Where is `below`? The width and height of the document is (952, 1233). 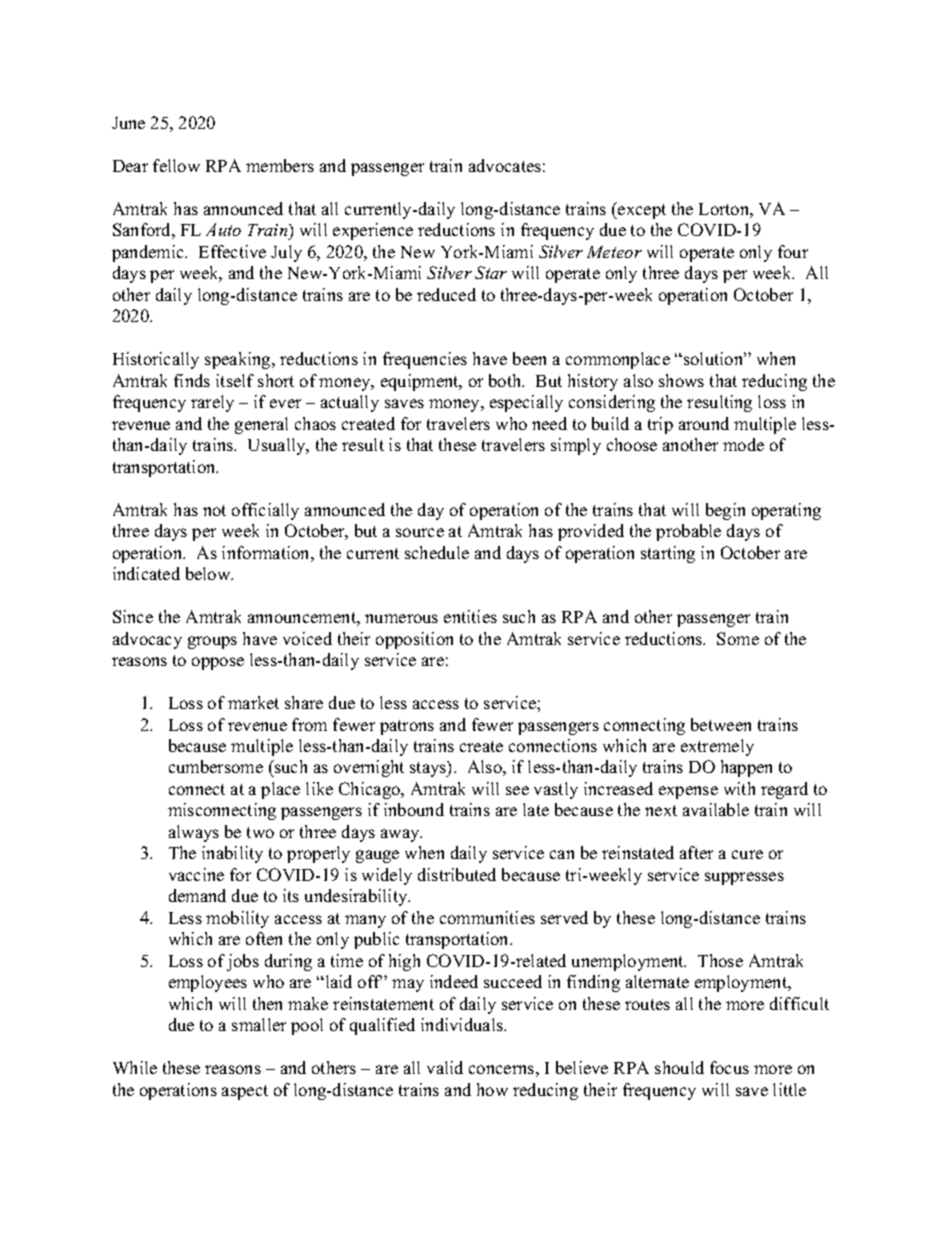 below is located at coordinates (209, 573).
